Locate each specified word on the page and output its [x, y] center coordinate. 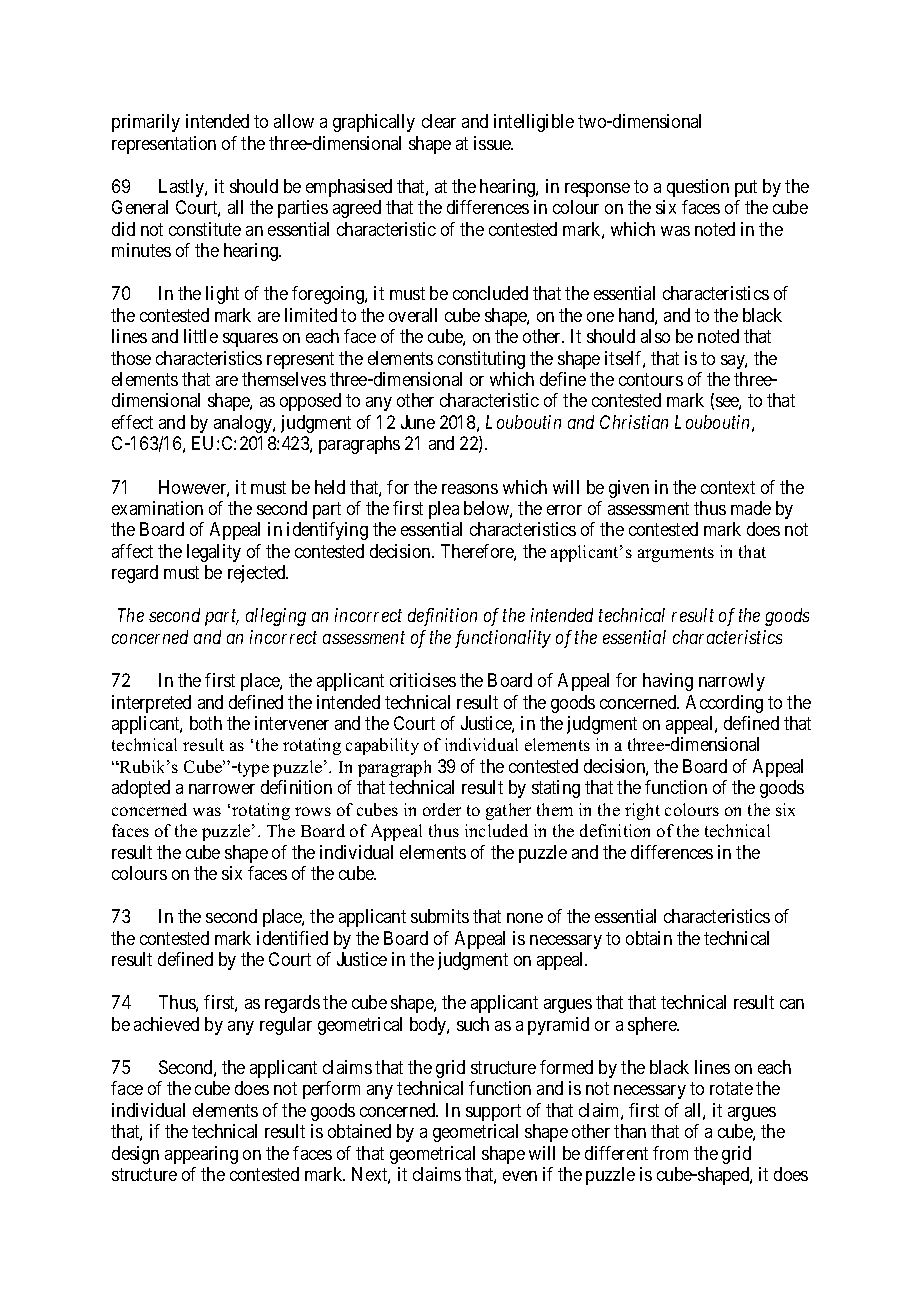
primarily [146, 123]
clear [439, 121]
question [698, 188]
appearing [201, 1155]
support [493, 1112]
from [670, 1153]
